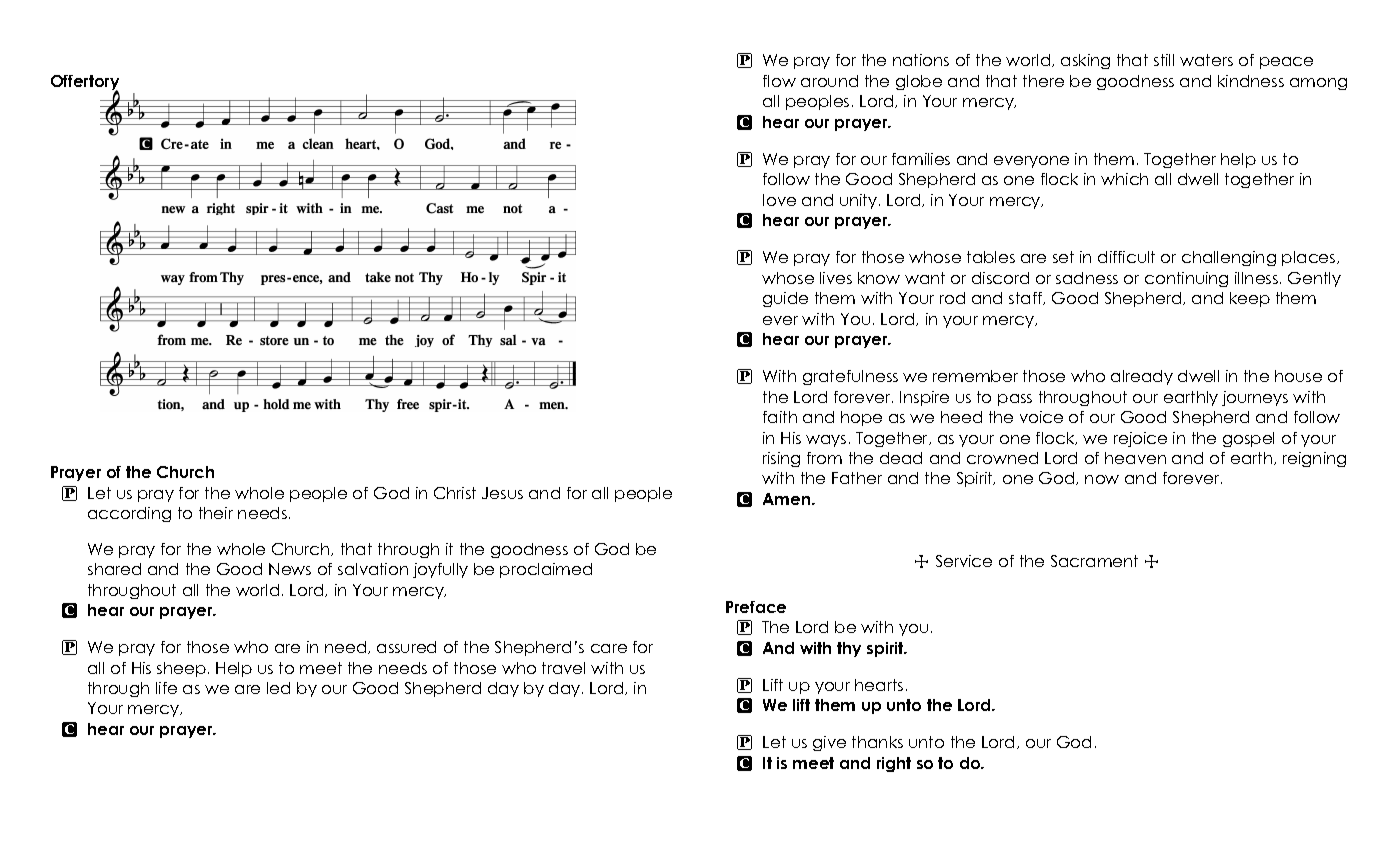 The width and height of the image is (1400, 850). Describe the element at coordinates (829, 81) in the image. I see `around` at that location.
